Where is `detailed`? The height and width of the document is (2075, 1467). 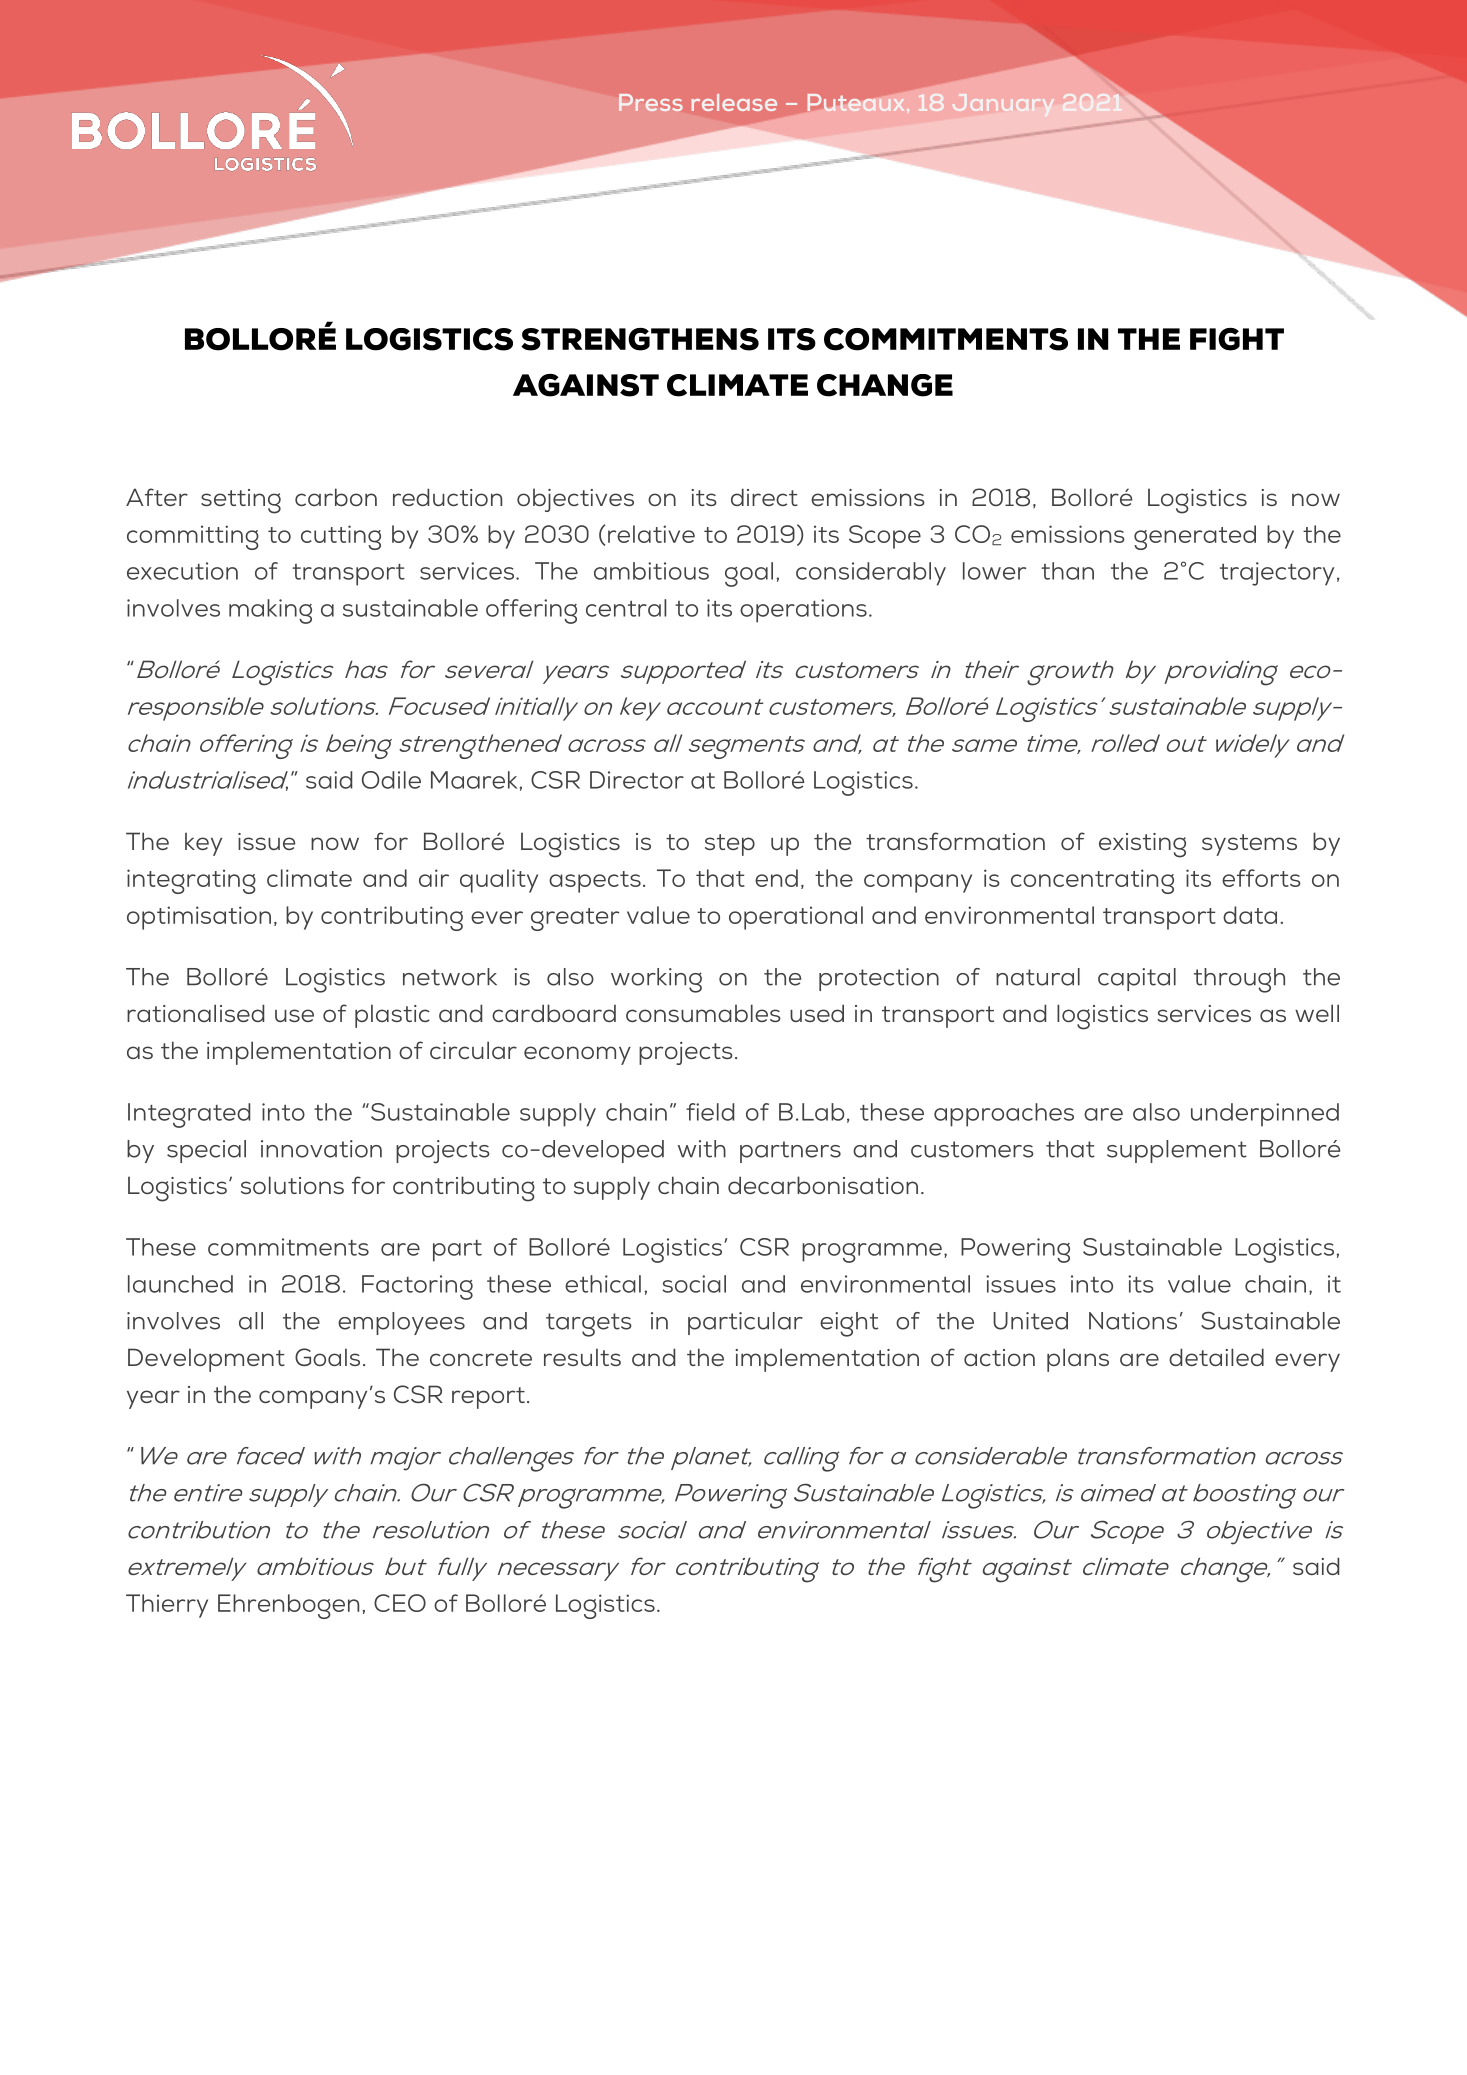
detailed is located at coordinates (1216, 1357).
